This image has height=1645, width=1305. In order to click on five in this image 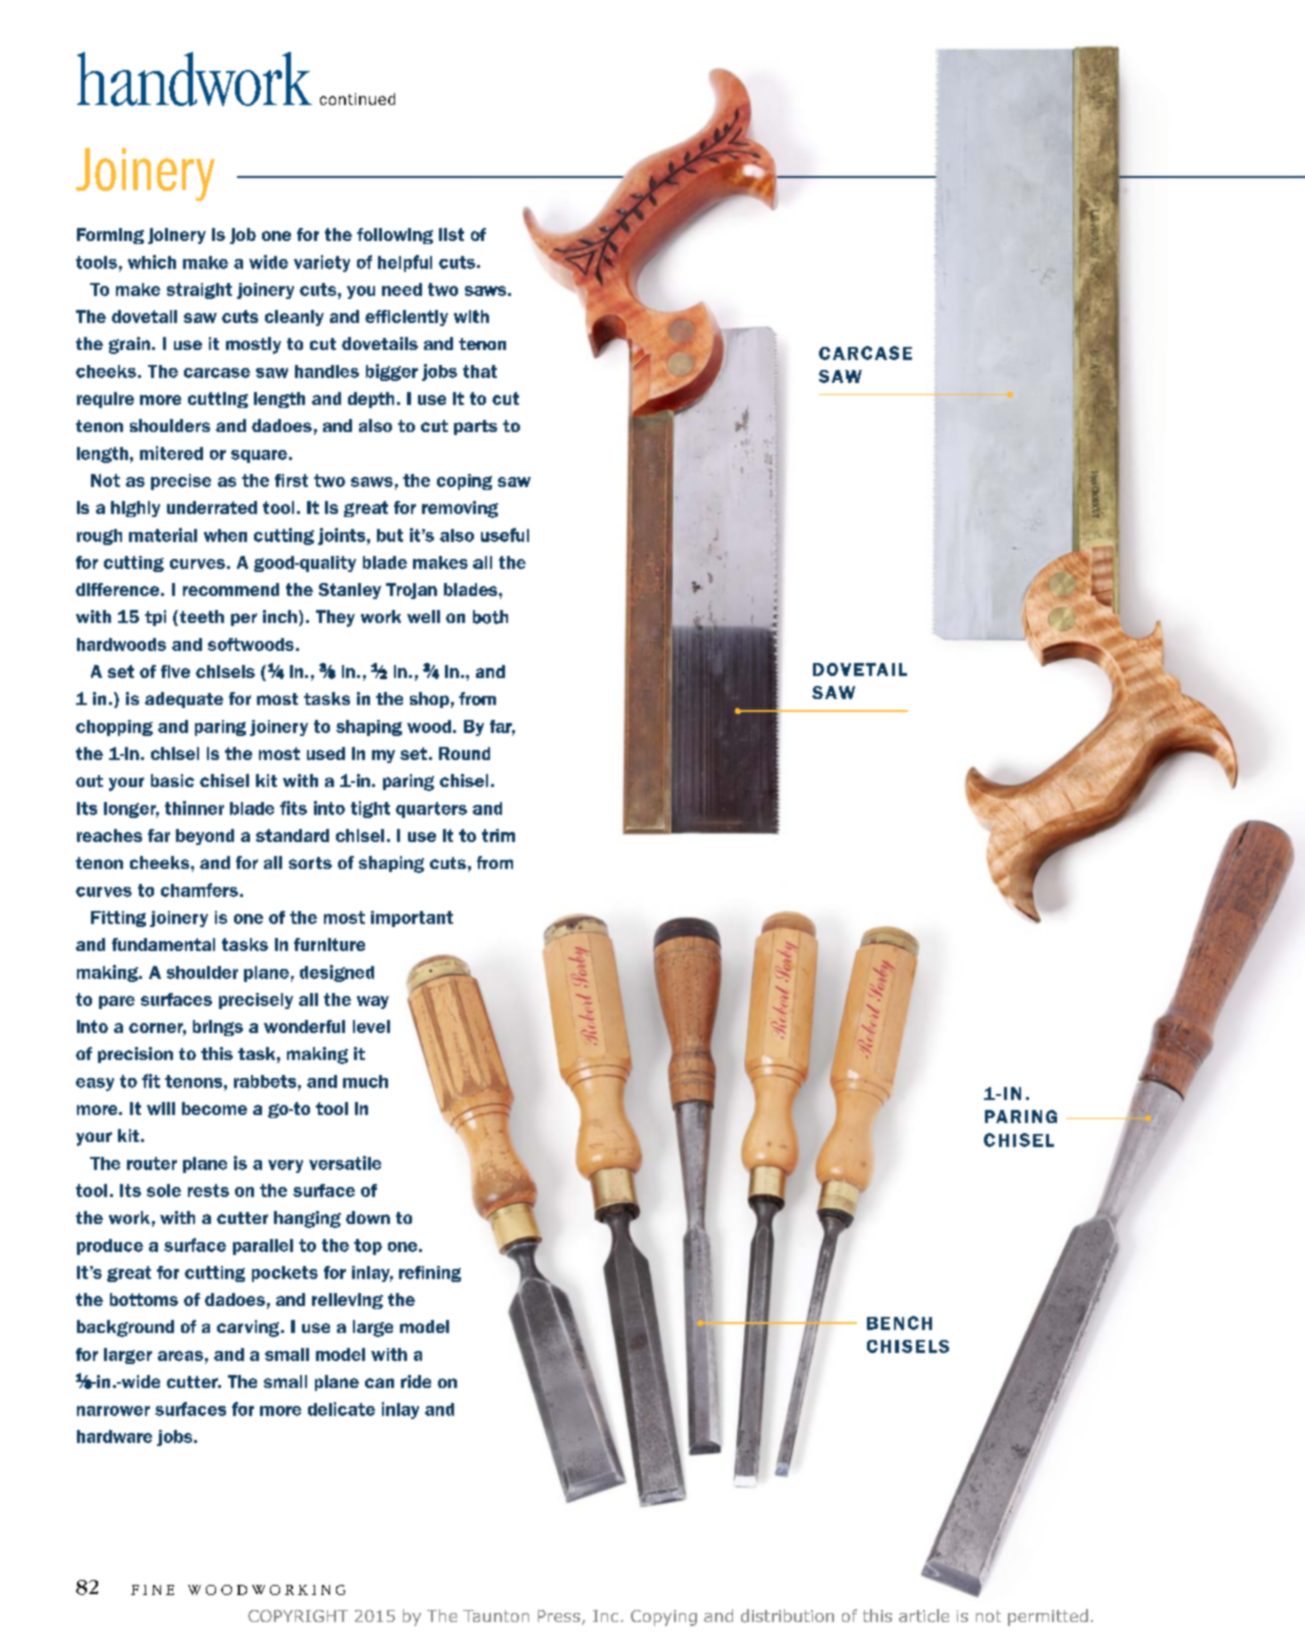, I will do `click(175, 671)`.
